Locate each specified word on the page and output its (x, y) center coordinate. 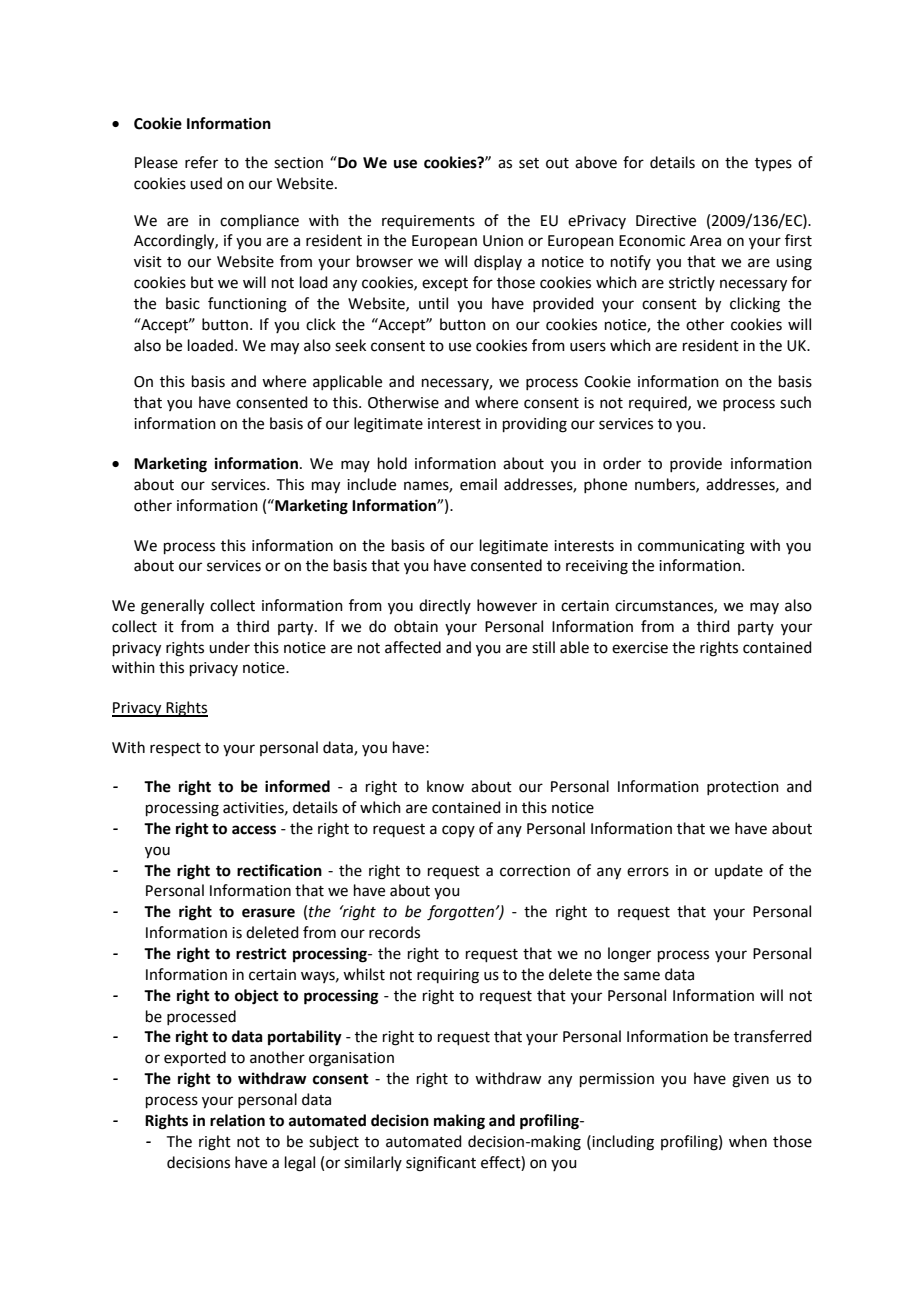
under (229, 647)
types (773, 164)
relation (237, 1120)
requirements (428, 222)
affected (413, 647)
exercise (640, 648)
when (748, 1141)
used (206, 183)
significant (441, 1164)
